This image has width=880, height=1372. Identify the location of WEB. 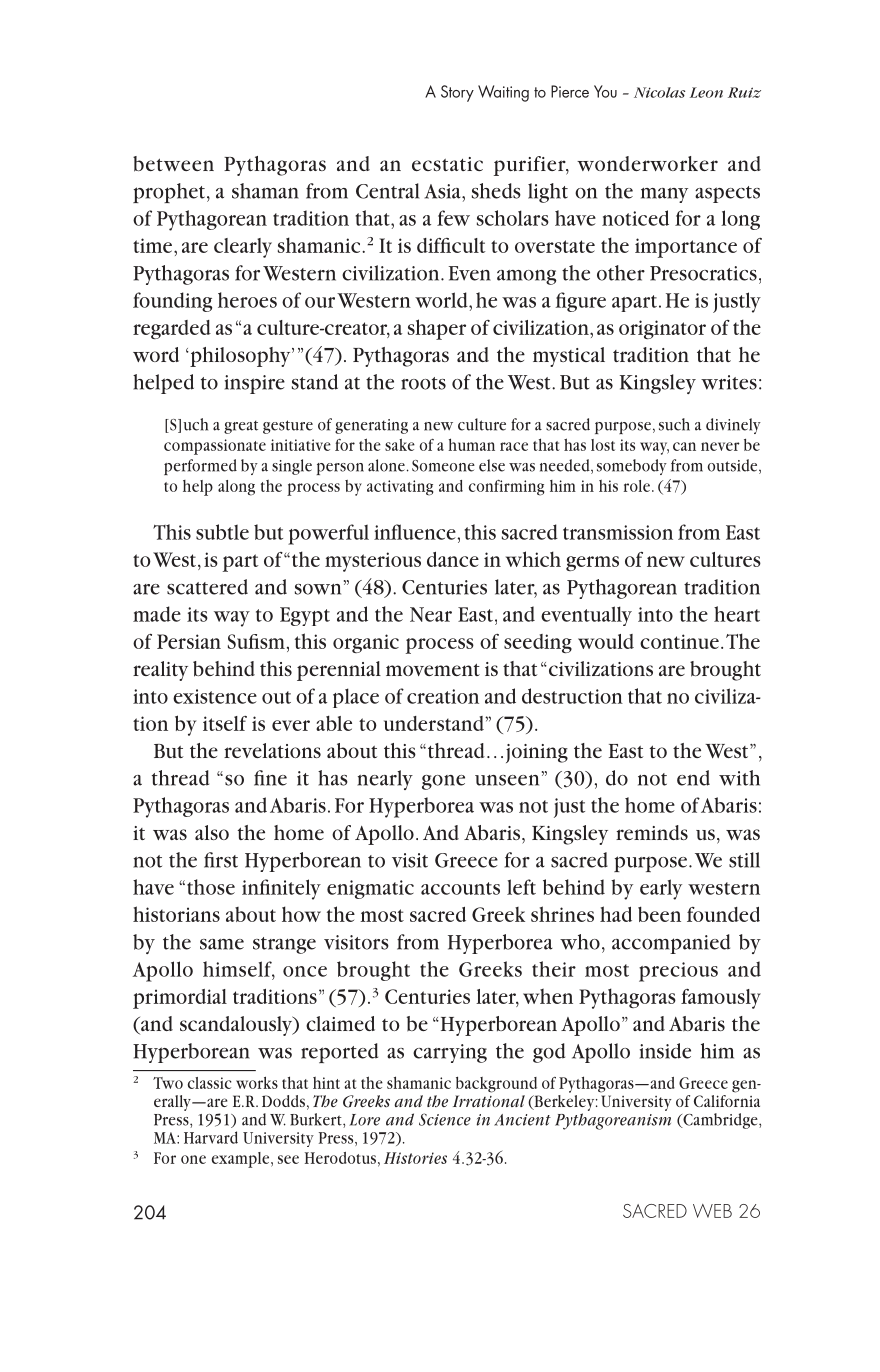
(712, 1211).
